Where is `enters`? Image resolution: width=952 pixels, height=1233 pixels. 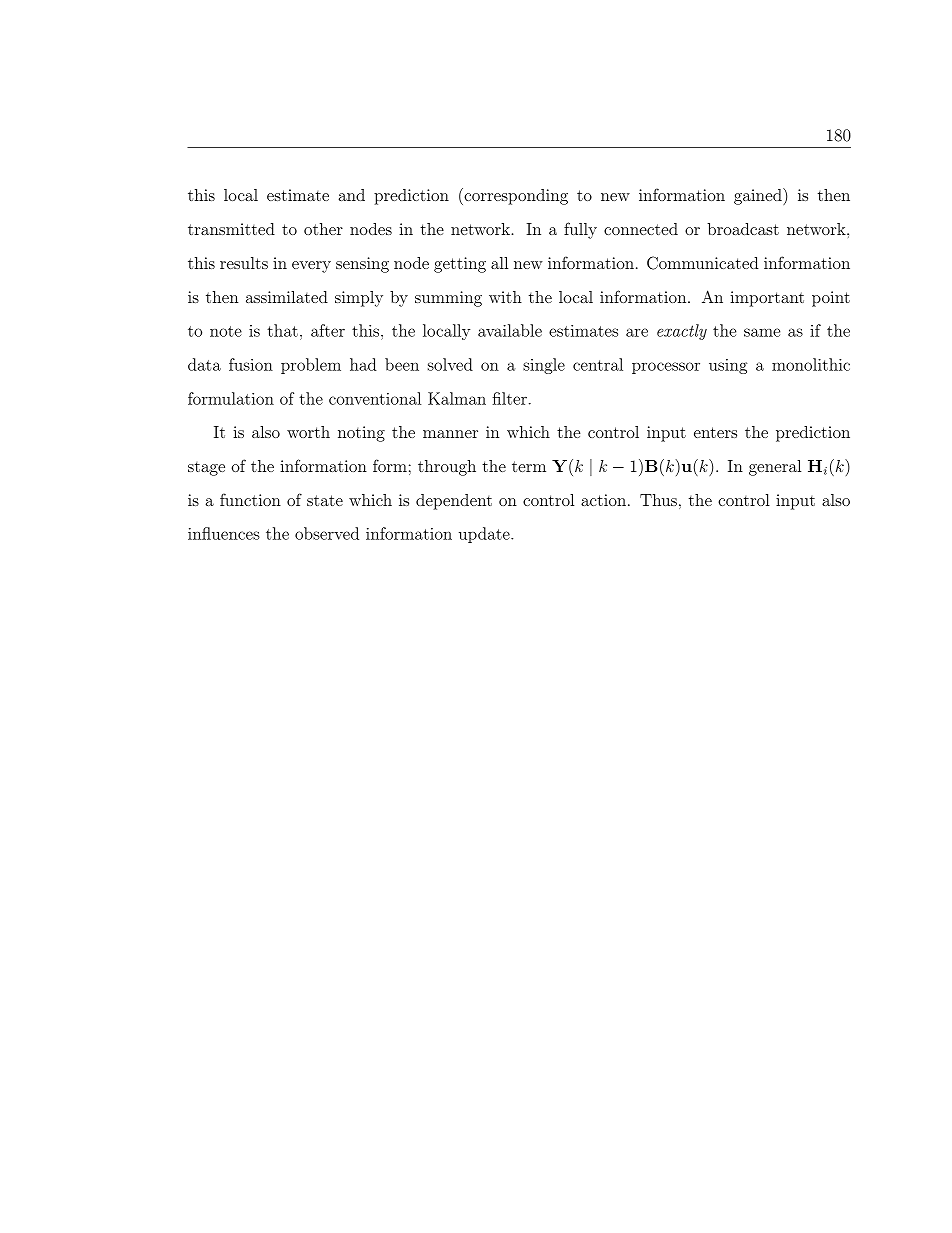 enters is located at coordinates (715, 432).
